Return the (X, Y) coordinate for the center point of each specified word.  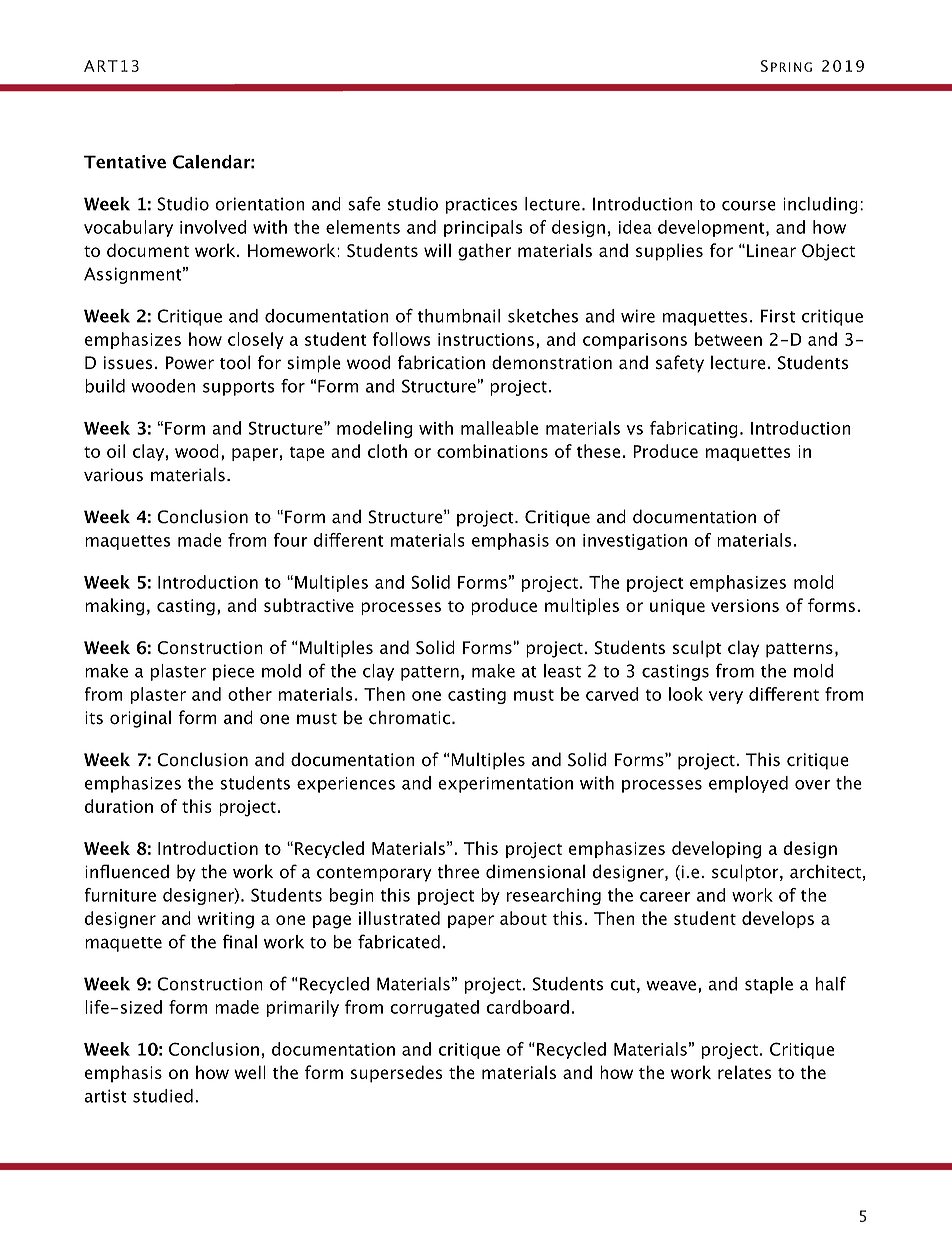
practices (481, 205)
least (562, 671)
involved (213, 227)
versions (745, 605)
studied (163, 1096)
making (114, 607)
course (749, 206)
